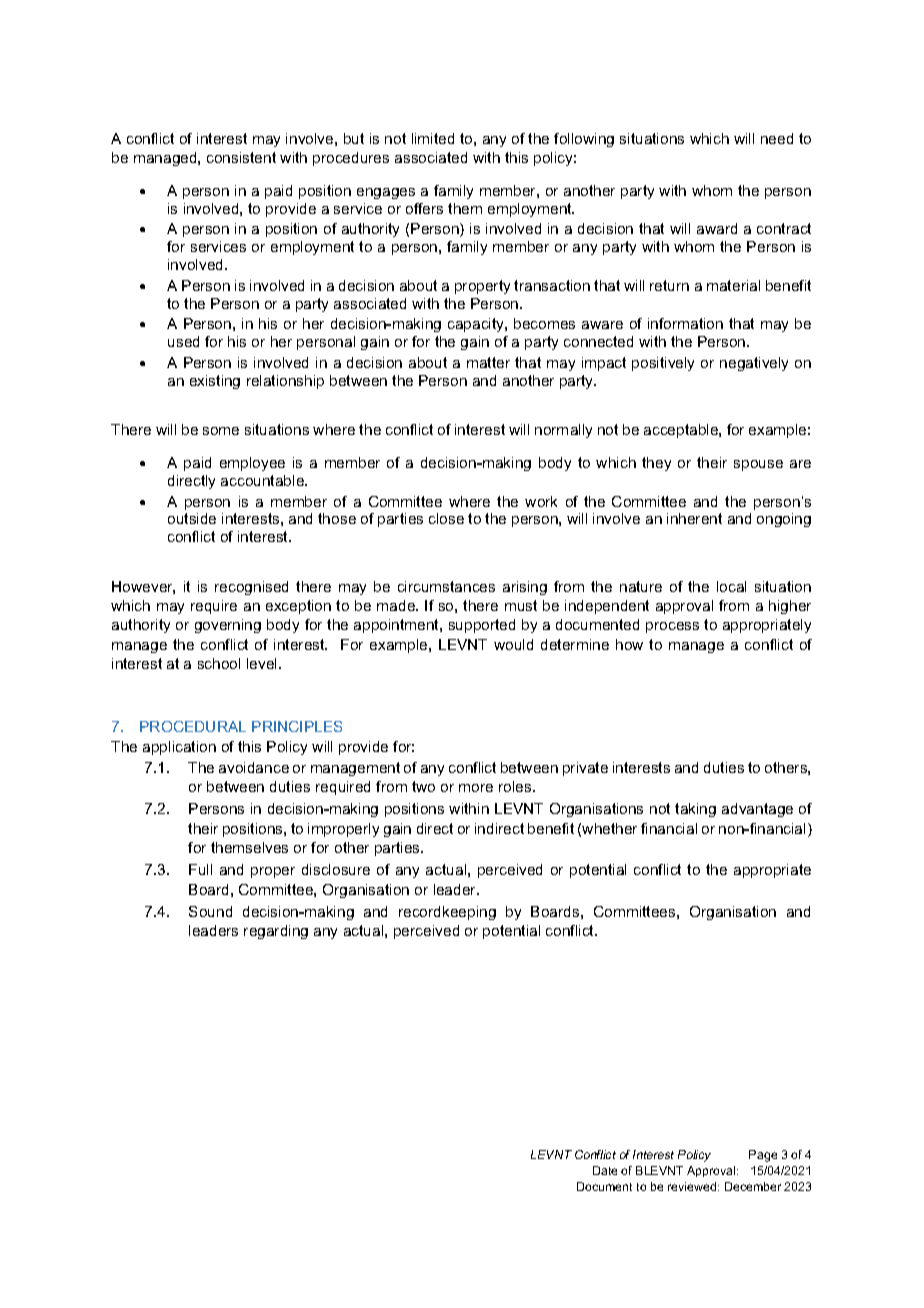 Image resolution: width=924 pixels, height=1308 pixels. What do you see at coordinates (605, 1170) in the screenshot?
I see `Date` at bounding box center [605, 1170].
